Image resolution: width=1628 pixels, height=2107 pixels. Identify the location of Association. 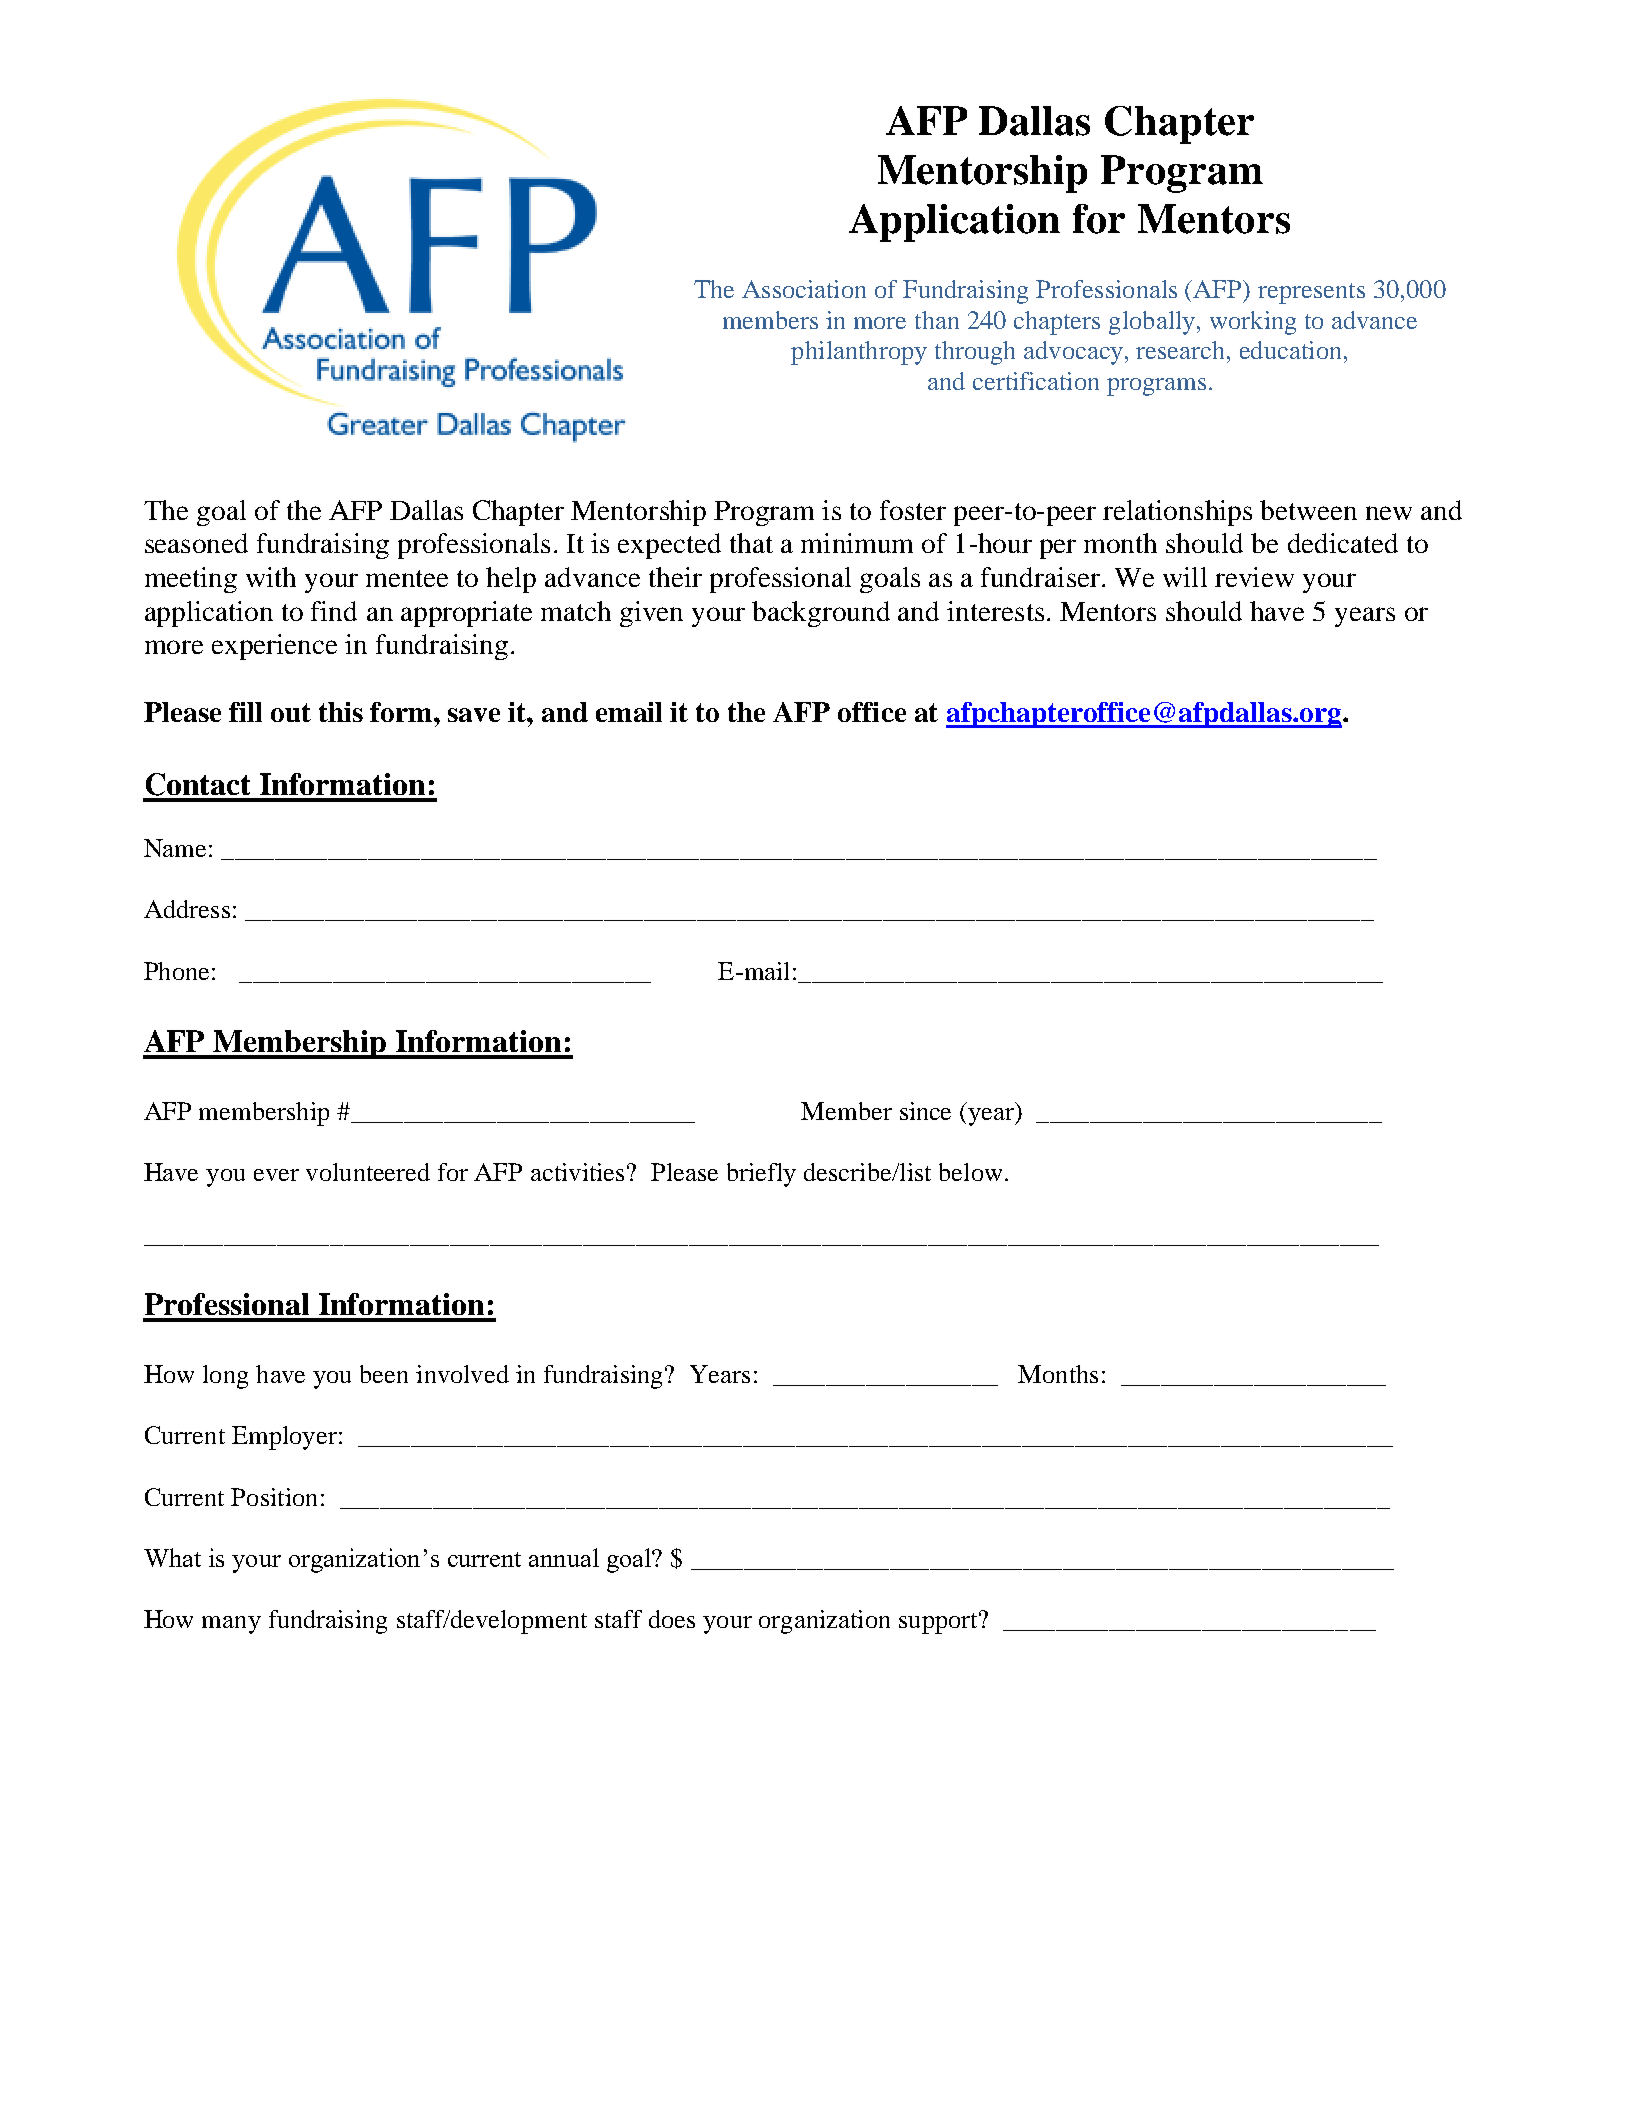
(804, 289).
